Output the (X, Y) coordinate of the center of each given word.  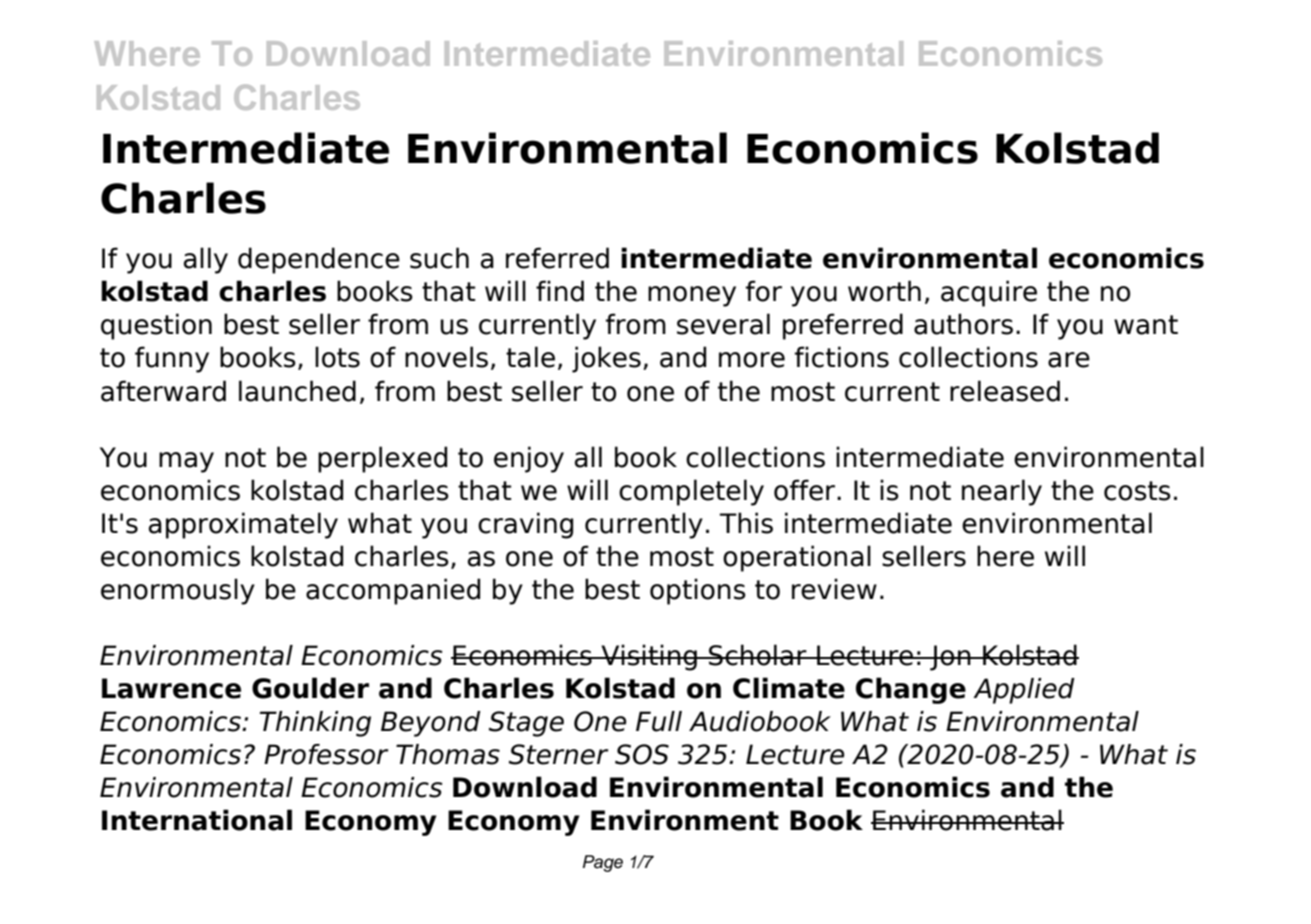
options (698, 591)
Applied (1024, 691)
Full (659, 721)
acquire (989, 293)
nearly (1002, 492)
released (1005, 391)
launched (297, 391)
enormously (178, 591)
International (197, 820)
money (692, 296)
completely (691, 492)
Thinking (315, 724)
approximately (243, 525)
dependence (319, 260)
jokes (606, 359)
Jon (950, 658)
